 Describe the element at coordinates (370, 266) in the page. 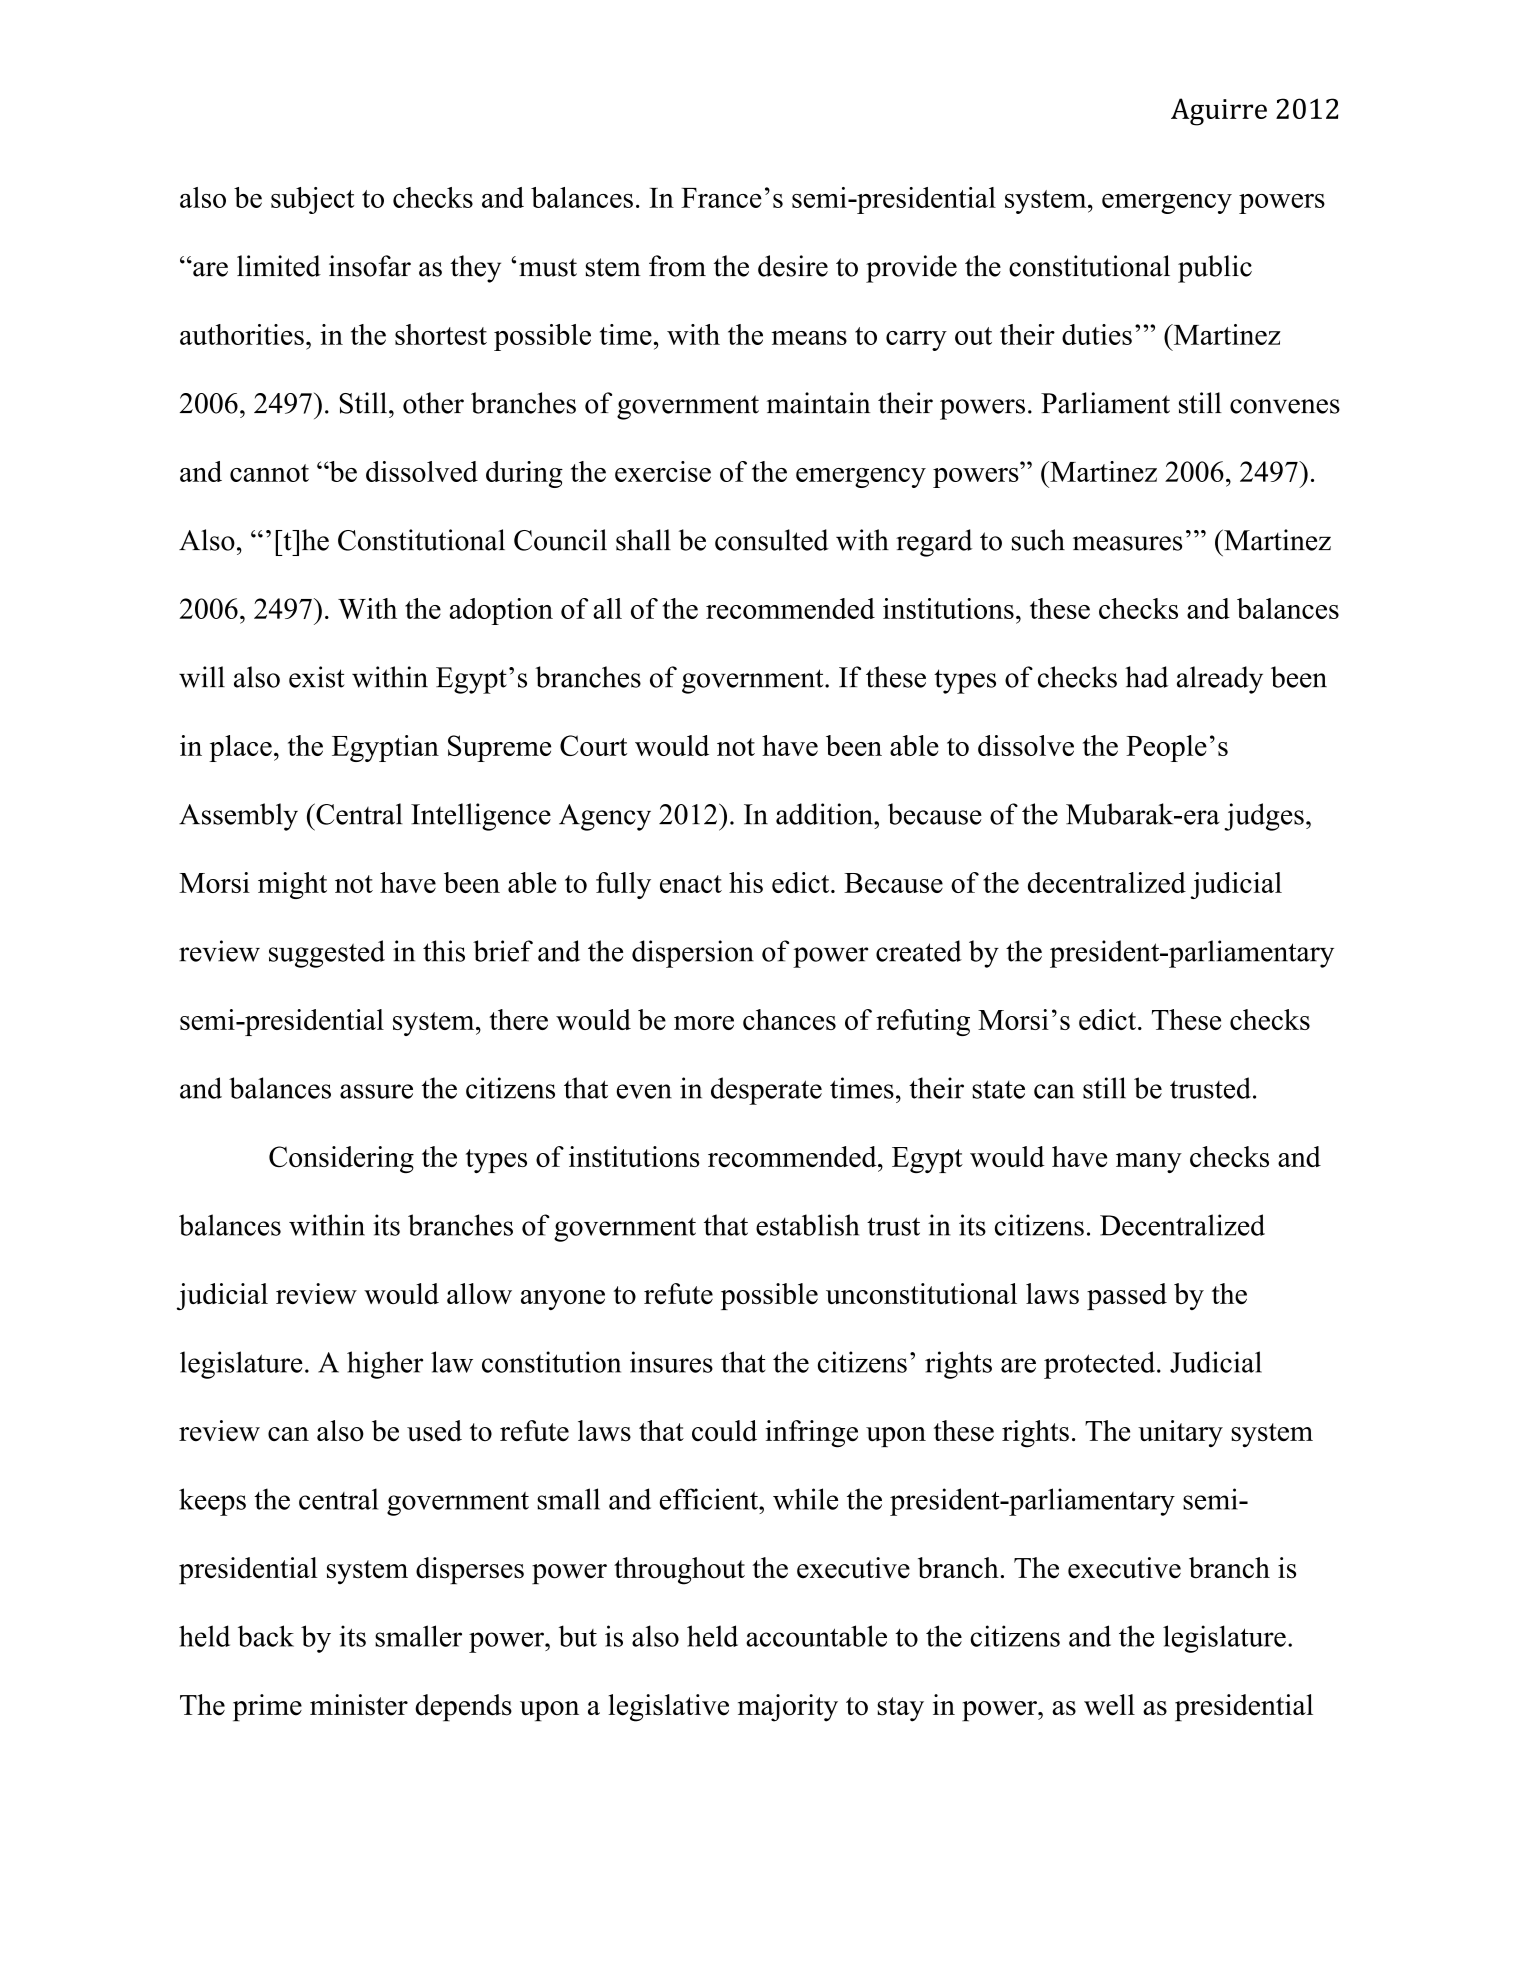

I see `insofar` at that location.
